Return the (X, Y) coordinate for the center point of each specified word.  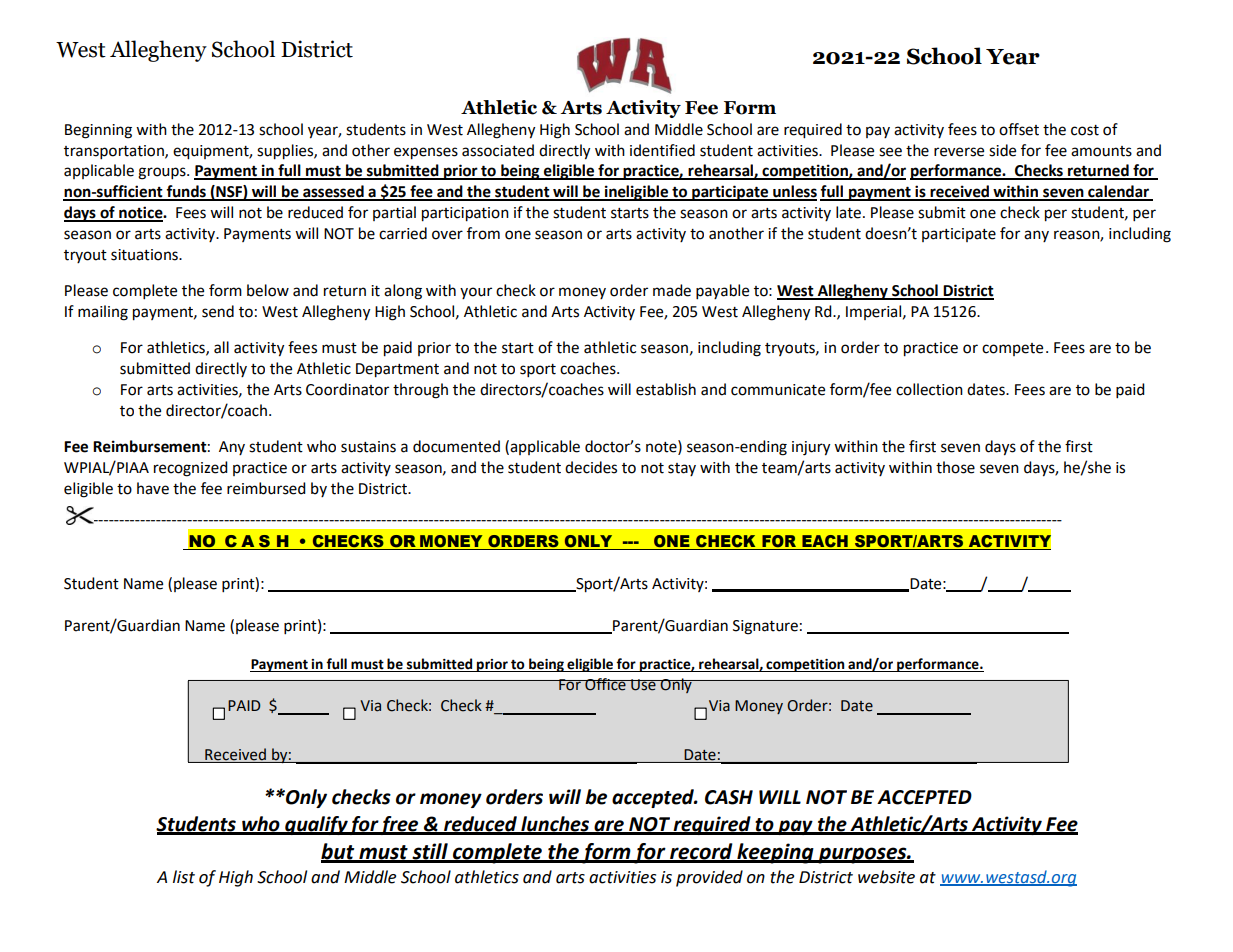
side (1002, 150)
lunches (555, 825)
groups (163, 173)
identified (662, 150)
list (184, 877)
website (886, 877)
